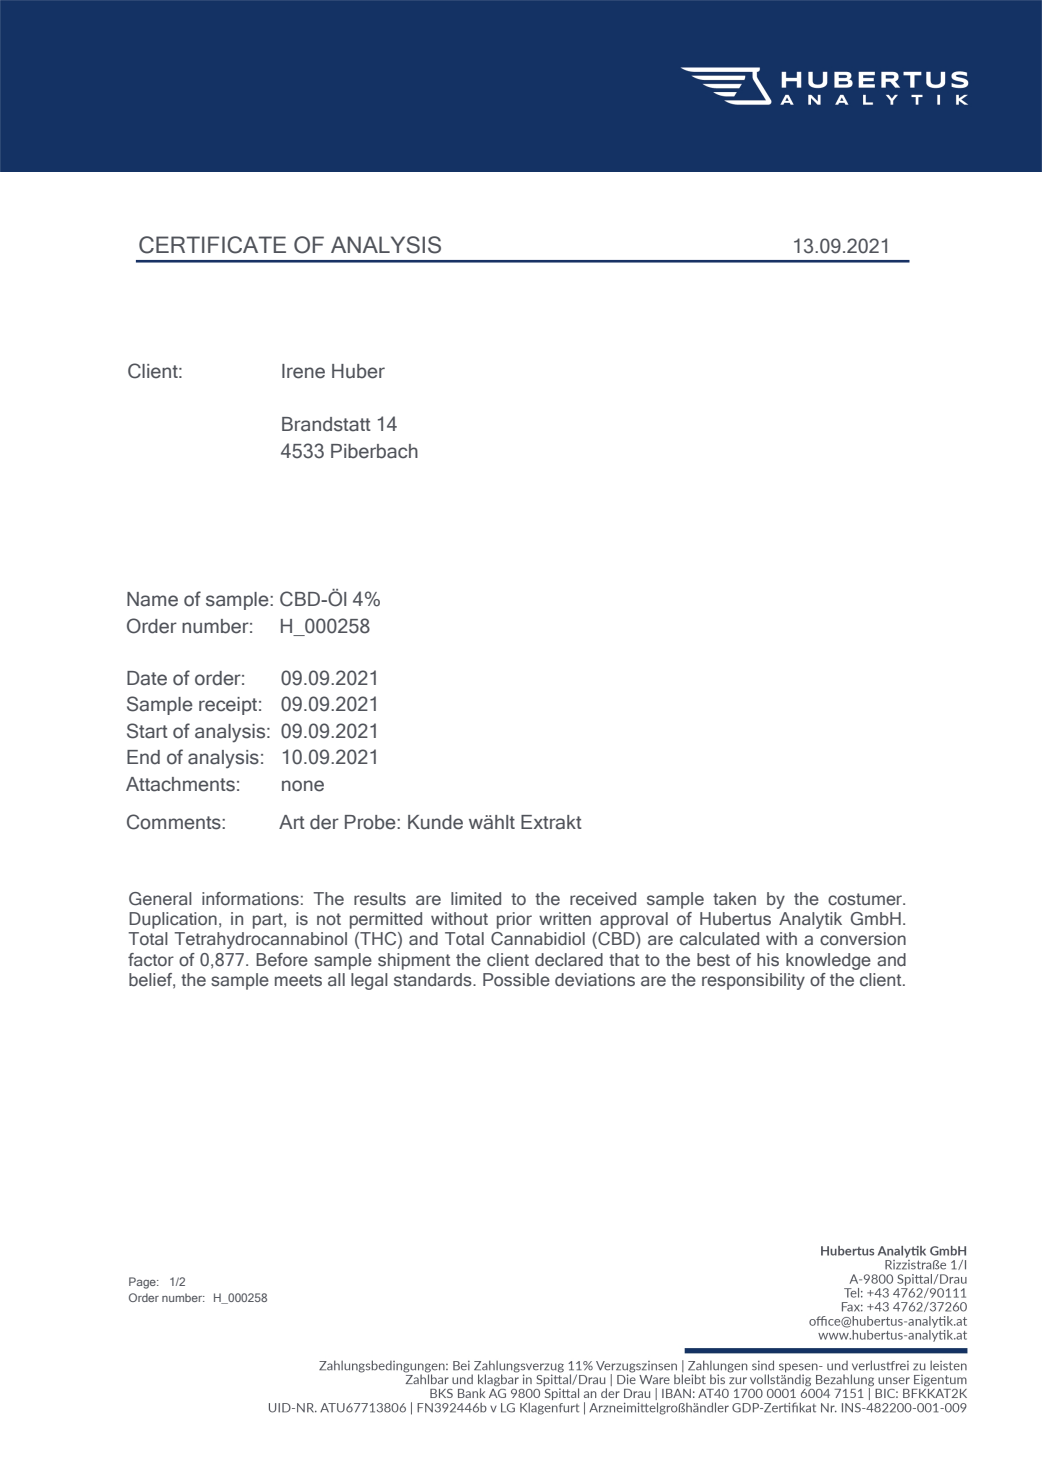 The height and width of the document is (1474, 1042). I want to click on Attachments, so click(180, 784).
